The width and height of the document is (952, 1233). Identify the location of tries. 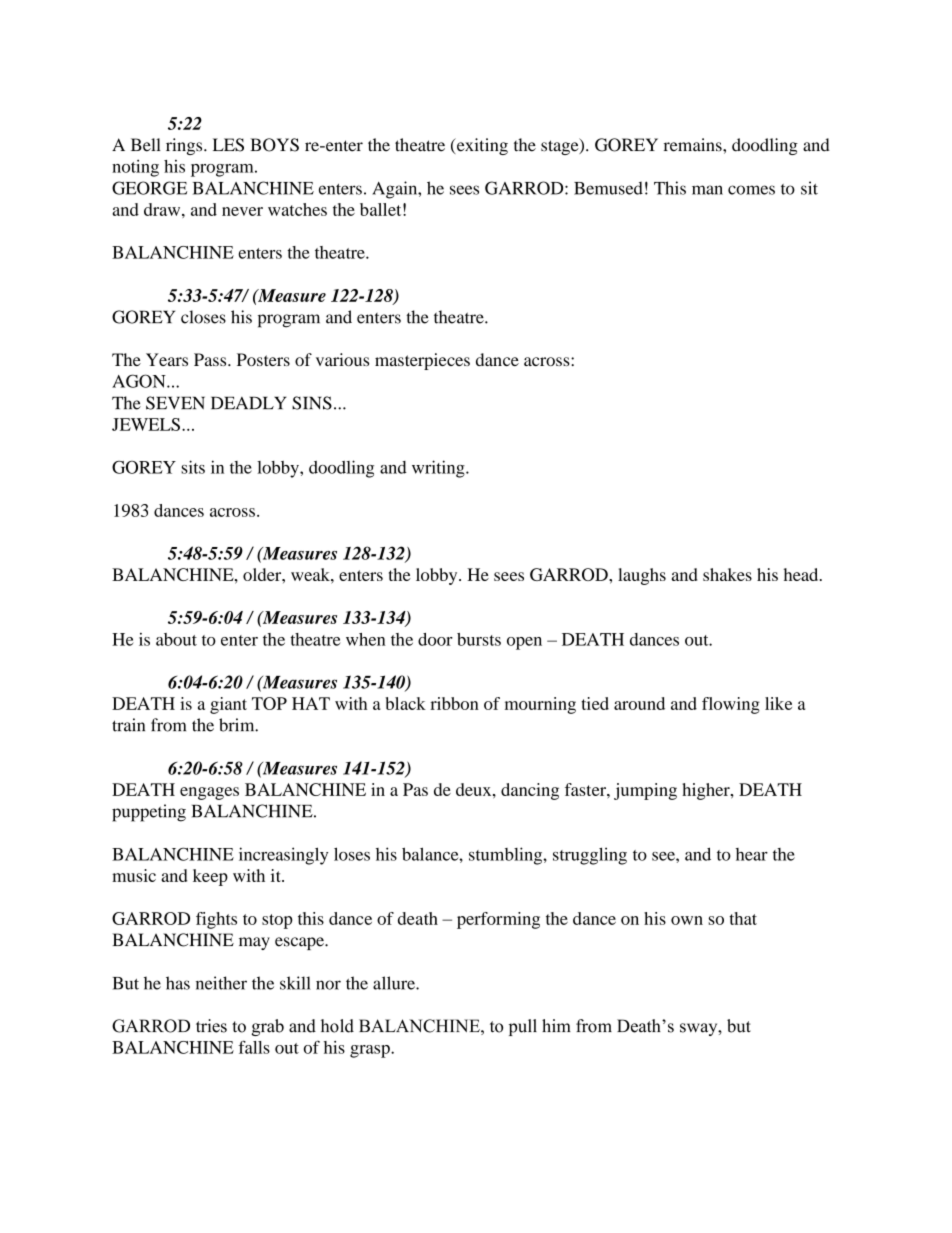
(211, 1026).
